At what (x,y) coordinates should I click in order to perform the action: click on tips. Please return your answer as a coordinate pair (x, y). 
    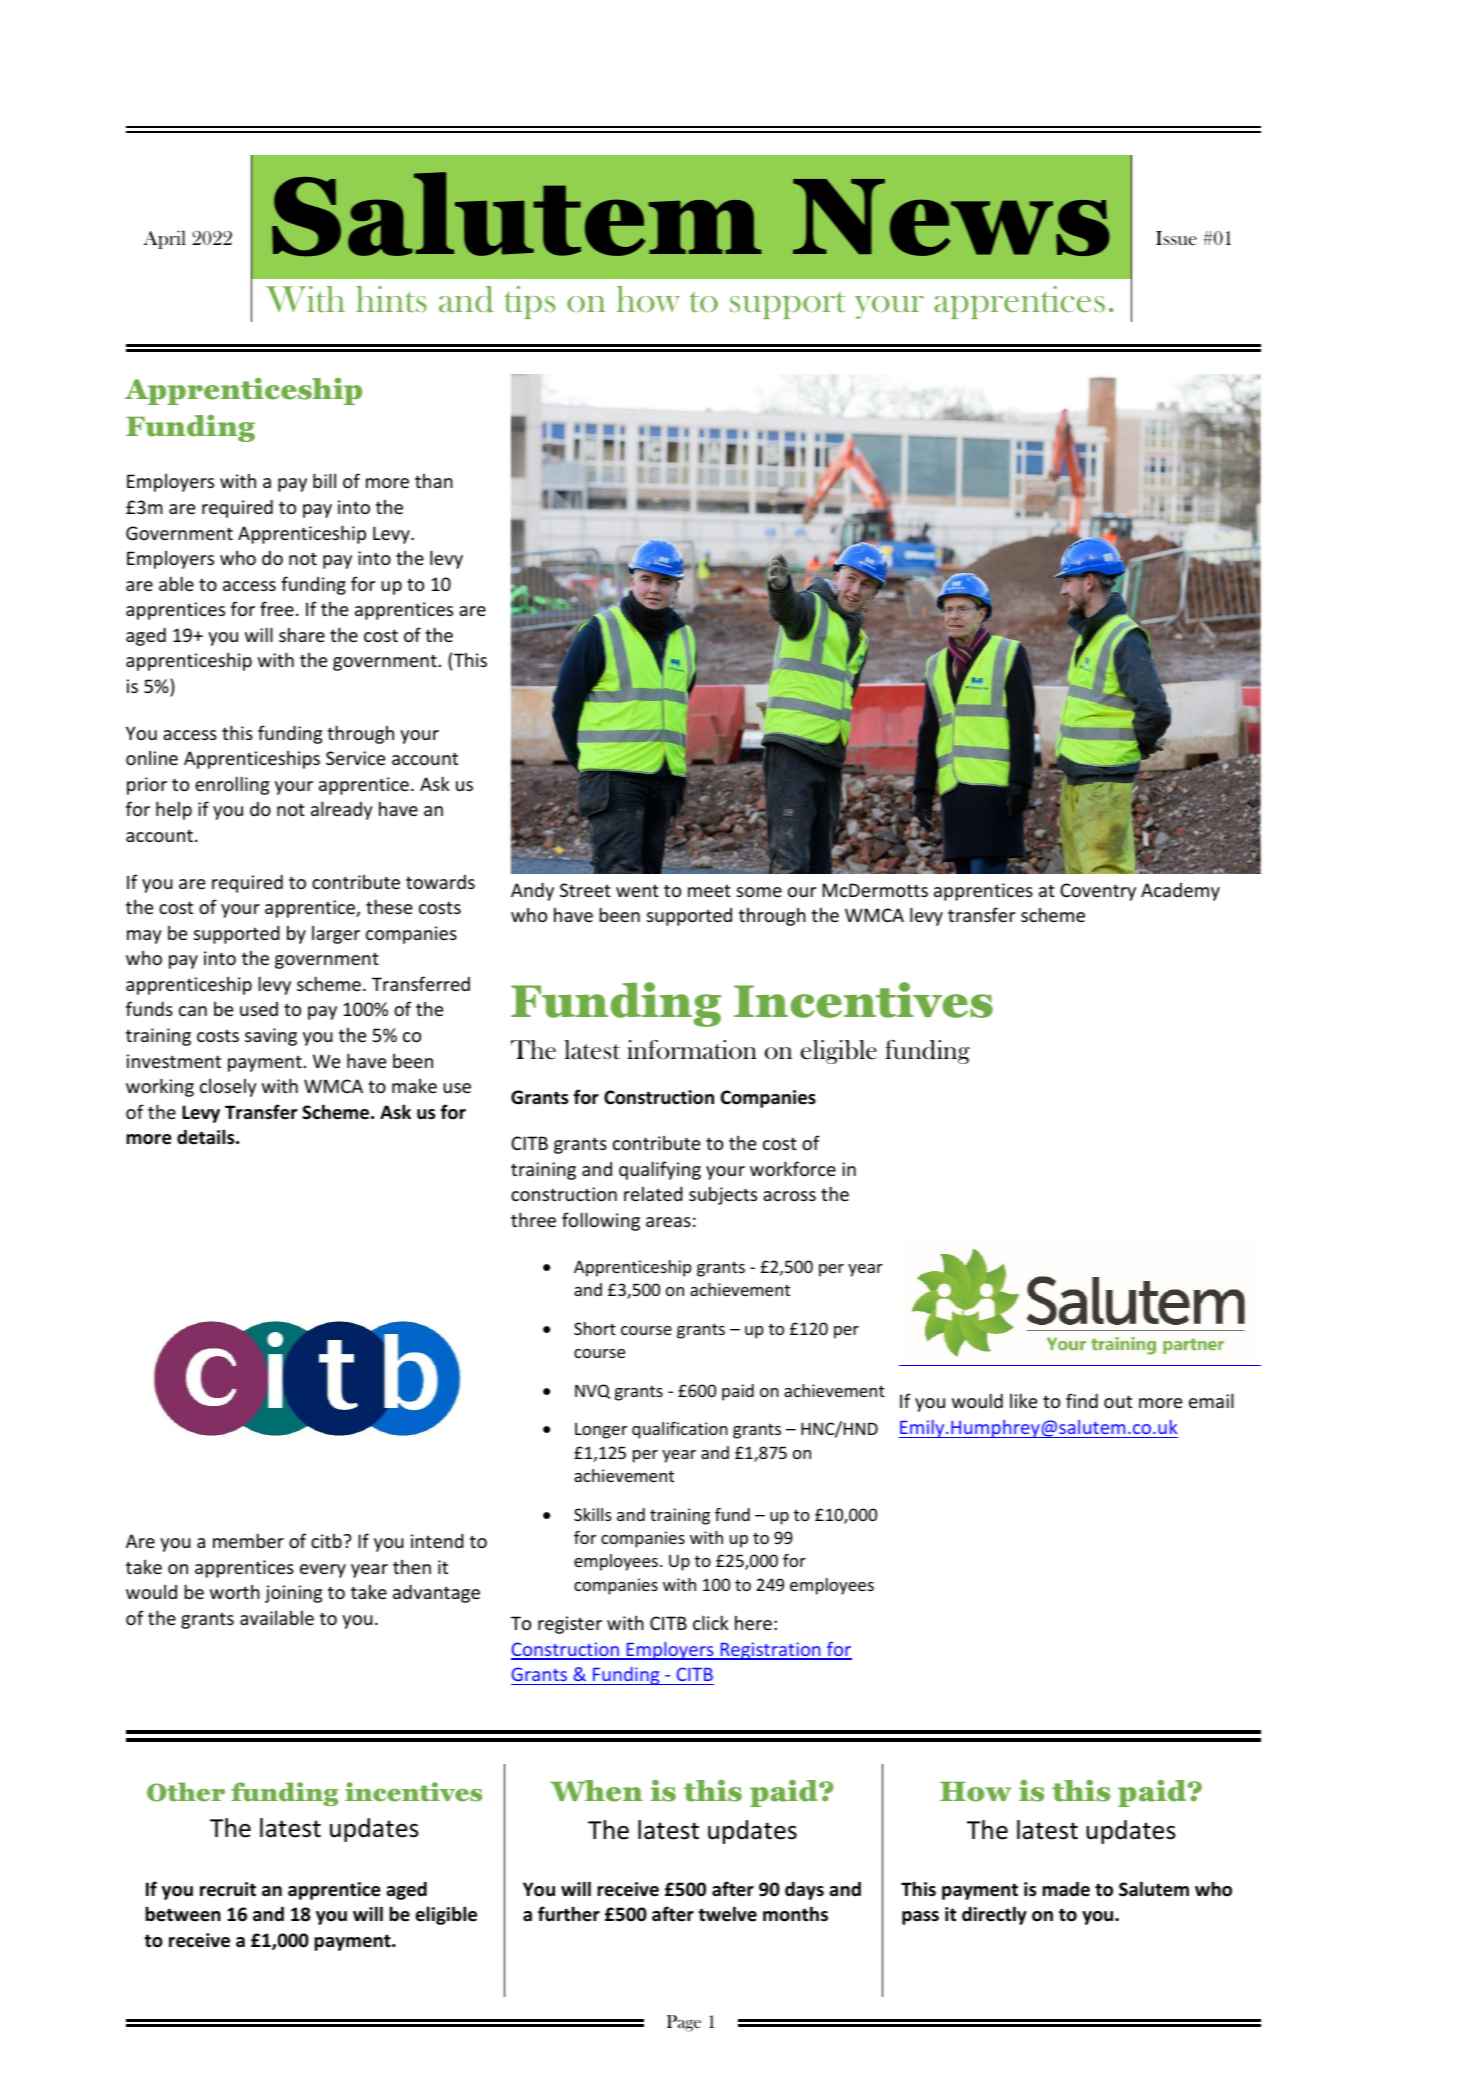
    Looking at the image, I should click on (529, 302).
